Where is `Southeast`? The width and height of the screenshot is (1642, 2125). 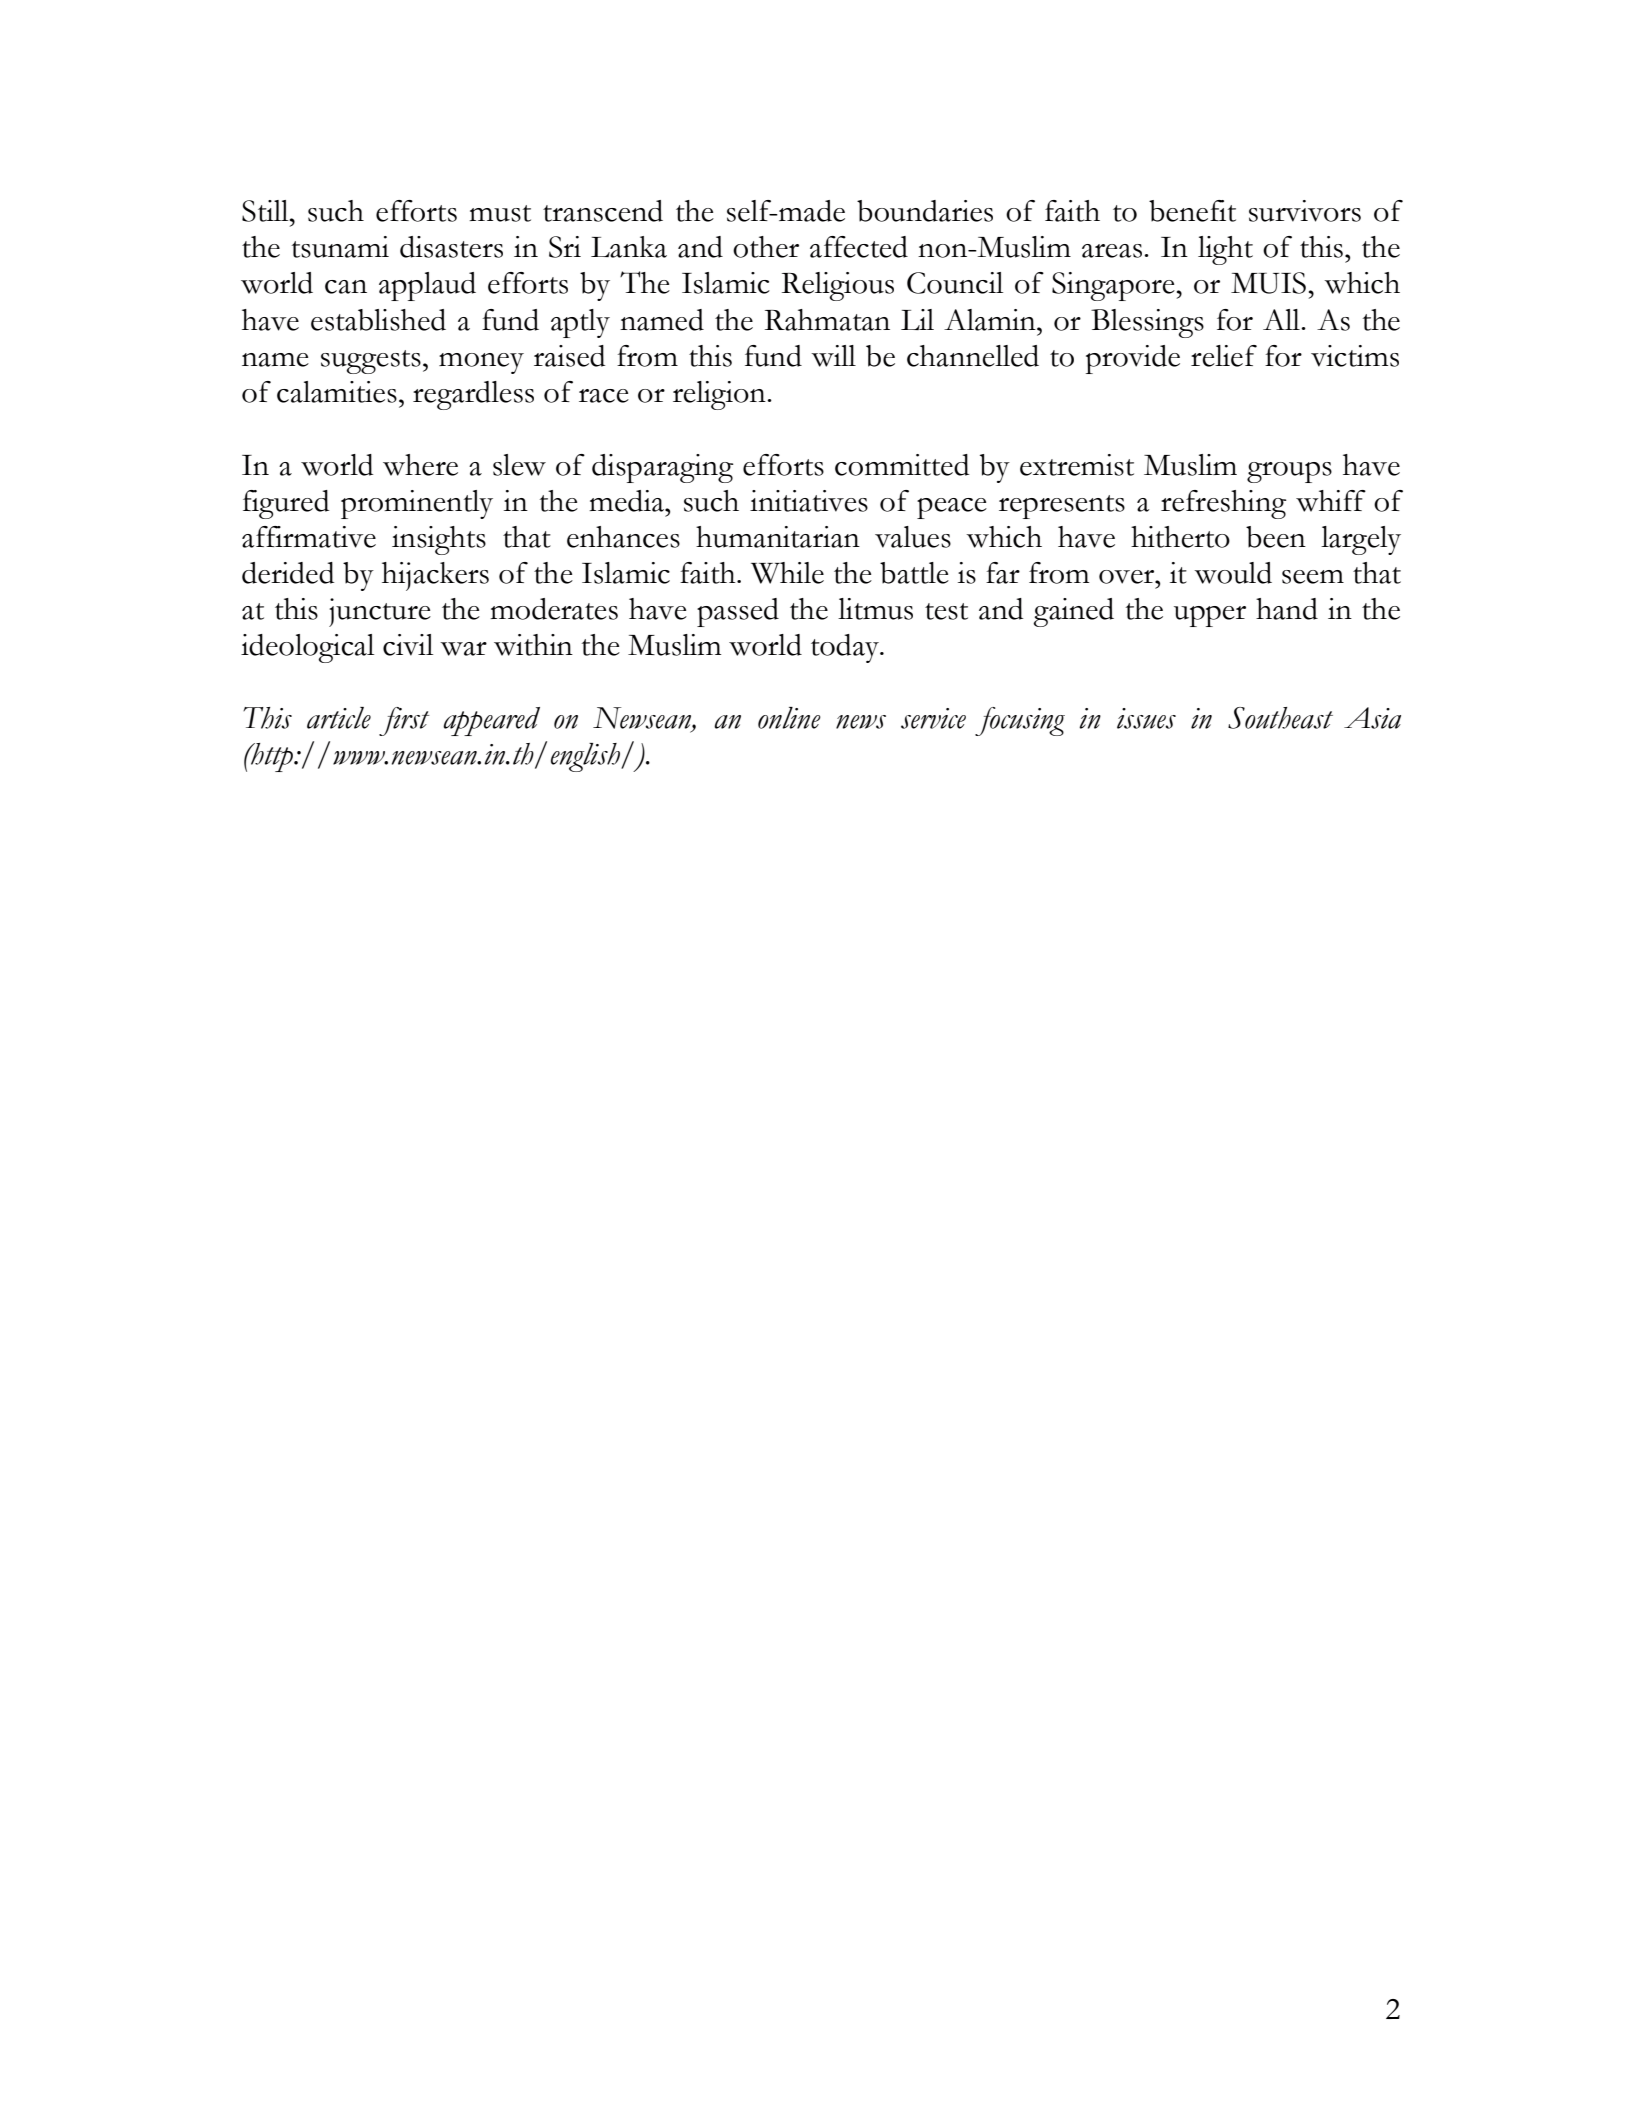
Southeast is located at coordinates (1280, 718).
